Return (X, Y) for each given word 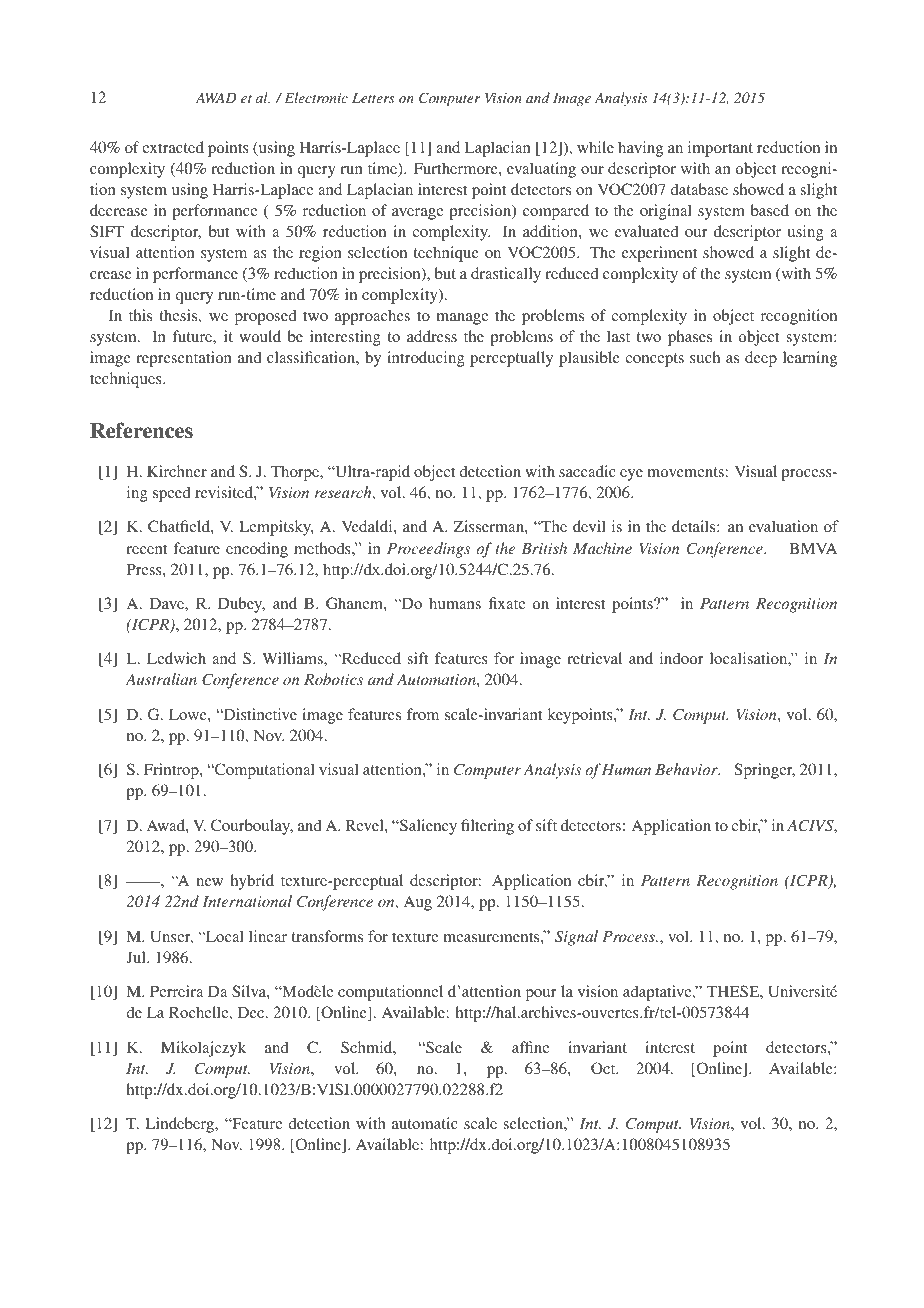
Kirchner (177, 471)
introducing (426, 359)
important (720, 149)
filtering (487, 827)
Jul (137, 957)
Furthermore (457, 168)
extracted (173, 147)
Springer (765, 771)
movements (685, 472)
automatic (425, 1123)
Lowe (189, 714)
